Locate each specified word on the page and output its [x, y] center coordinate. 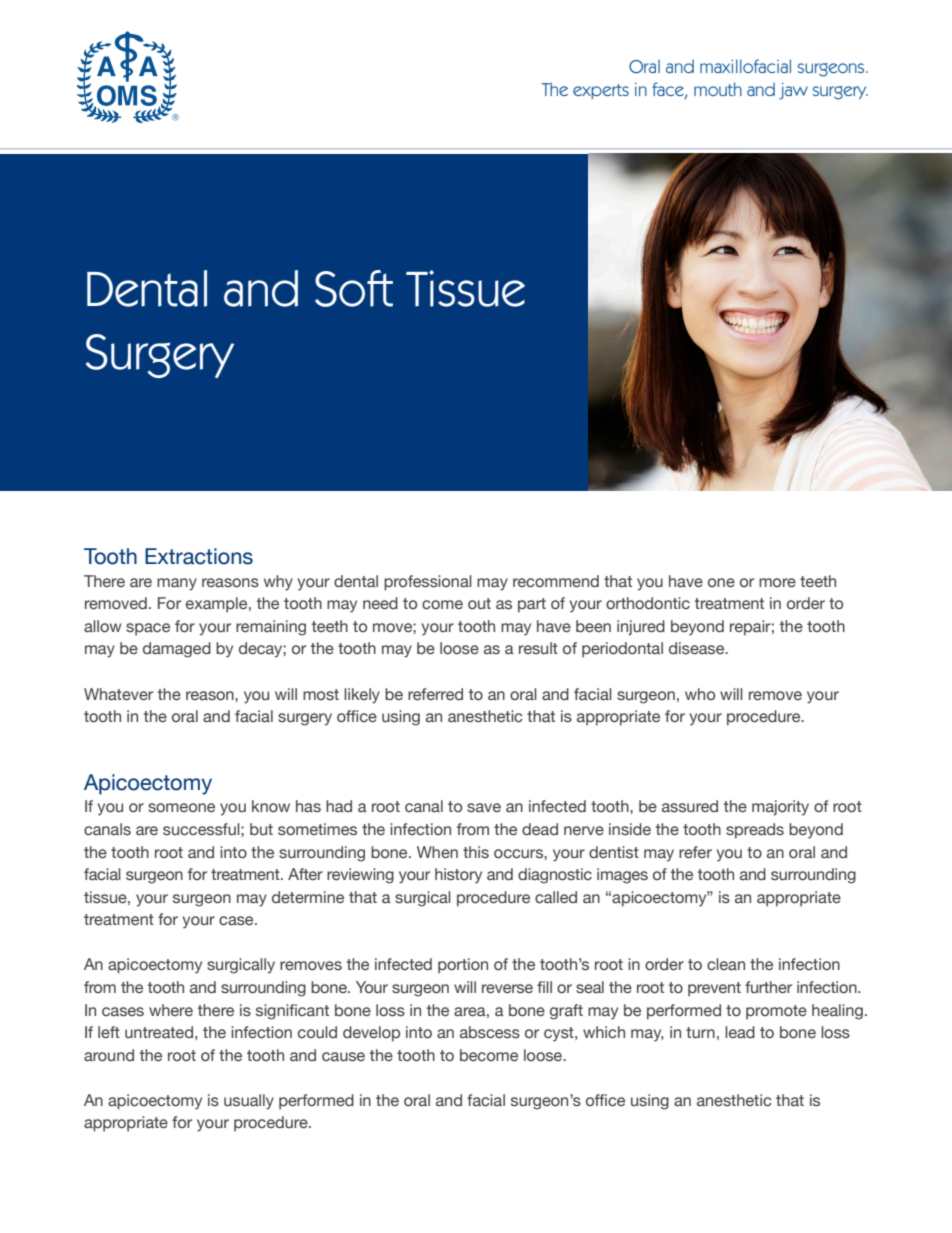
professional [428, 583]
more [777, 582]
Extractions [199, 556]
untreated [159, 1032]
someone [181, 807]
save [484, 807]
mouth [718, 89]
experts [601, 91]
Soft [354, 288]
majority [780, 808]
